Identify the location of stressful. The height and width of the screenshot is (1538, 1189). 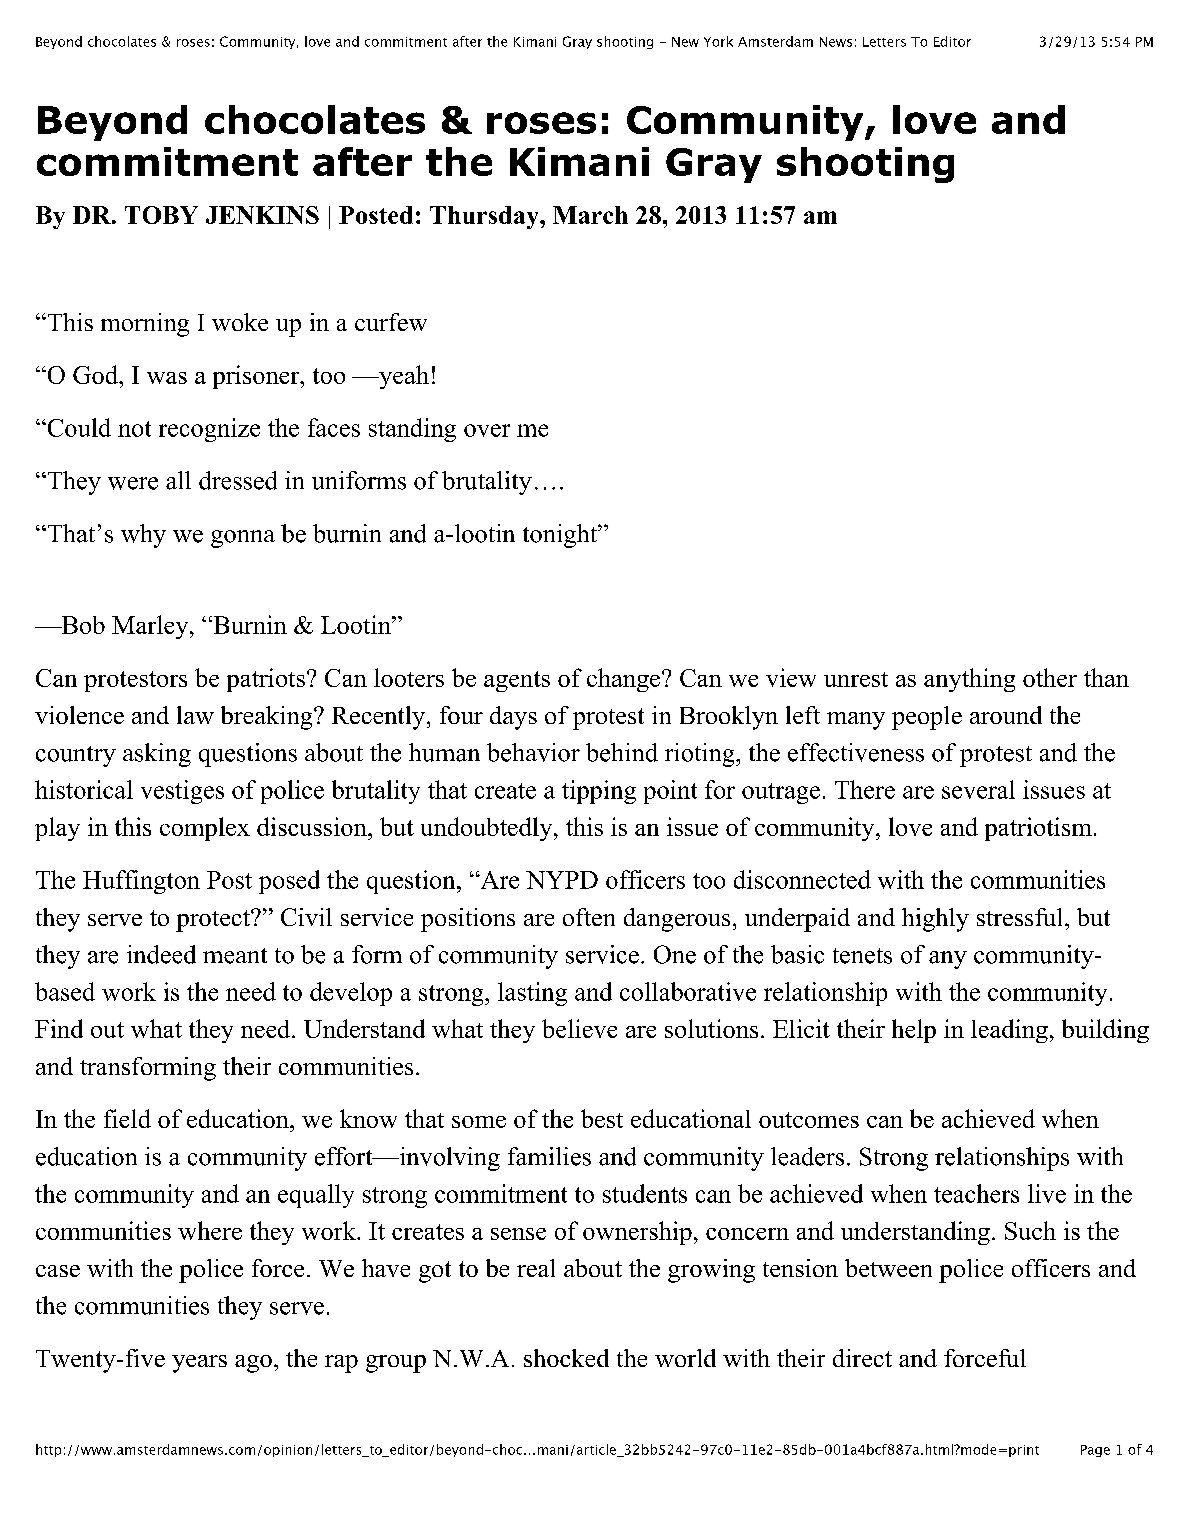
(1021, 917).
